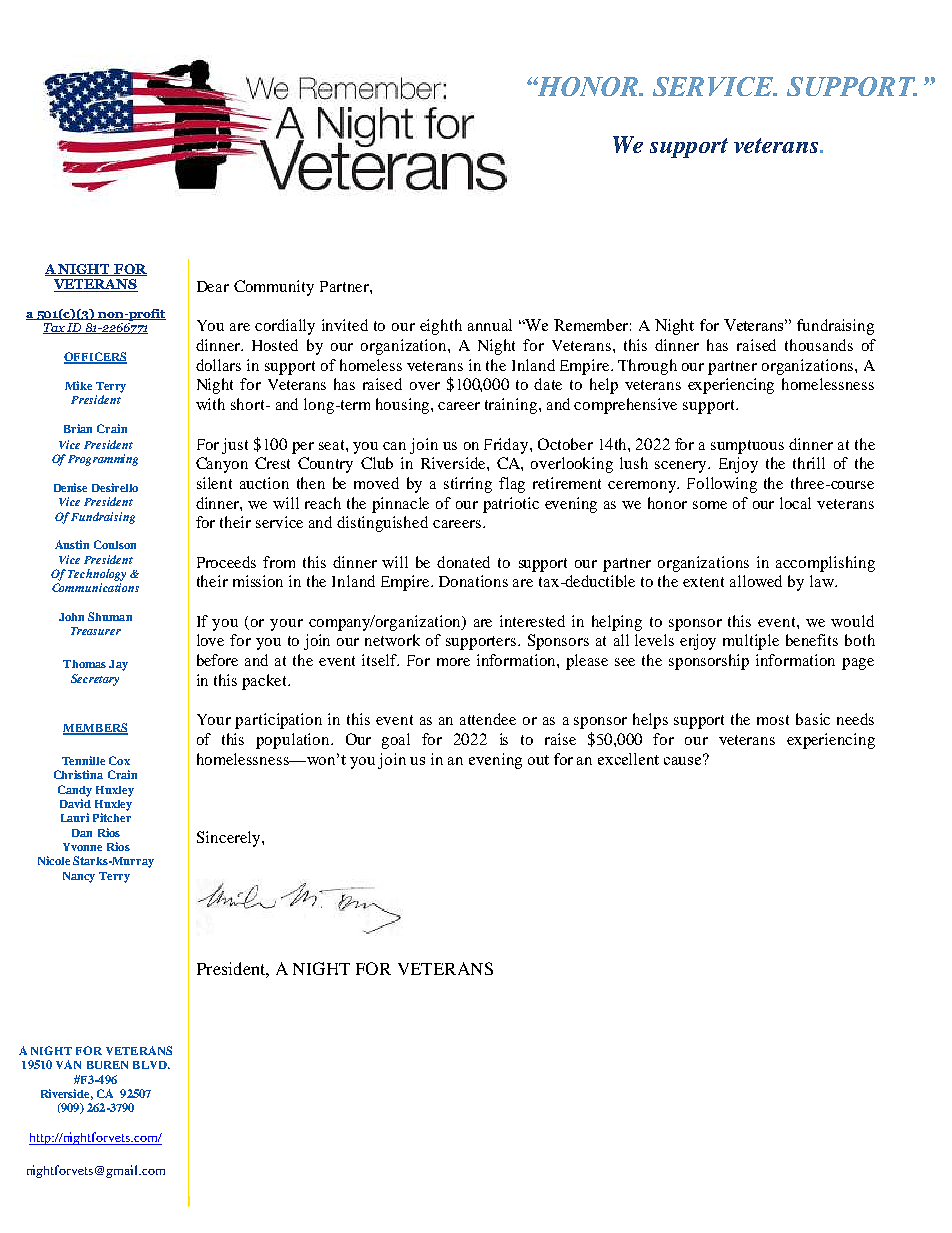  Describe the element at coordinates (151, 1065) in the page. I see `BLVD` at that location.
